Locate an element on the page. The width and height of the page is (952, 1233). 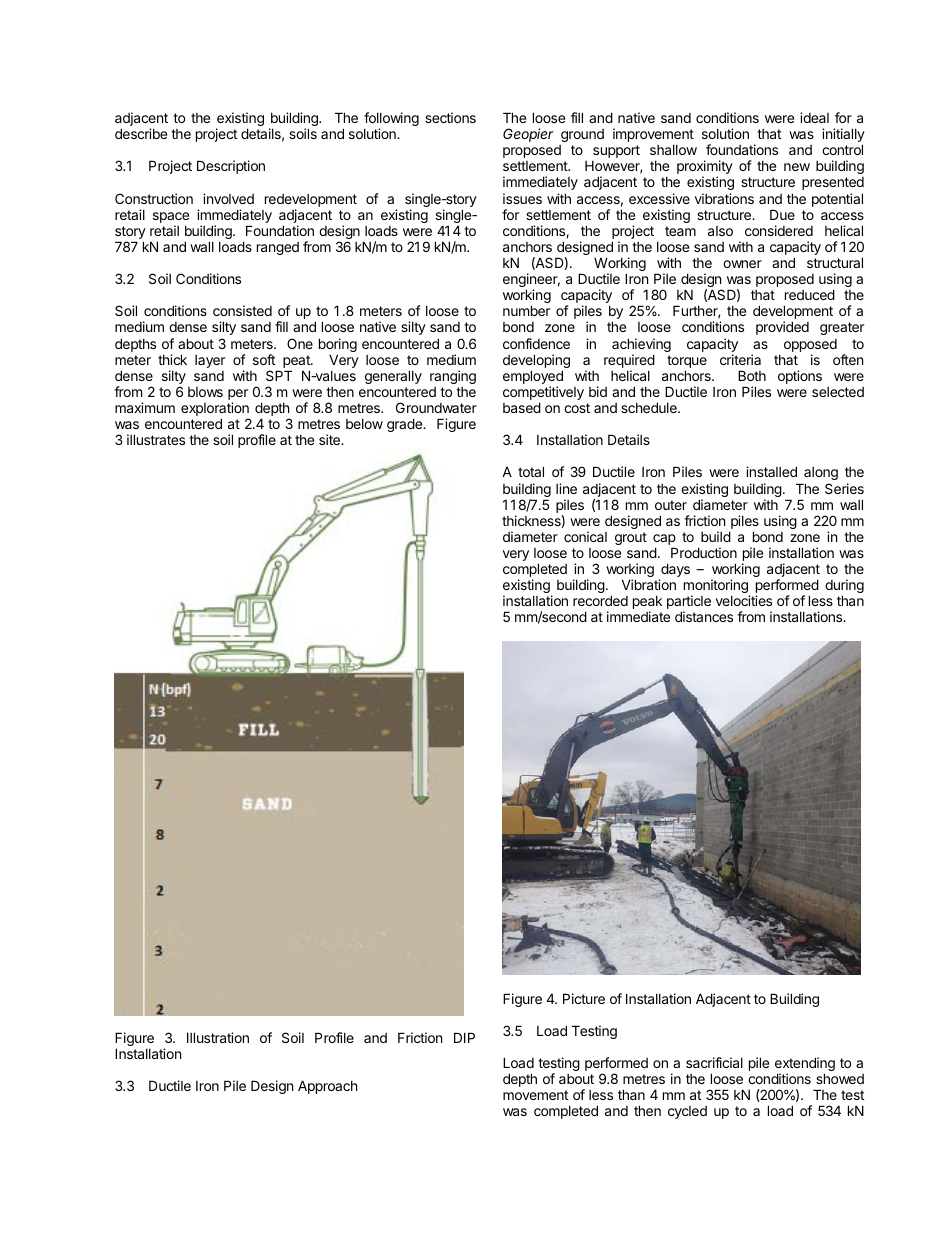
recorded is located at coordinates (600, 600).
